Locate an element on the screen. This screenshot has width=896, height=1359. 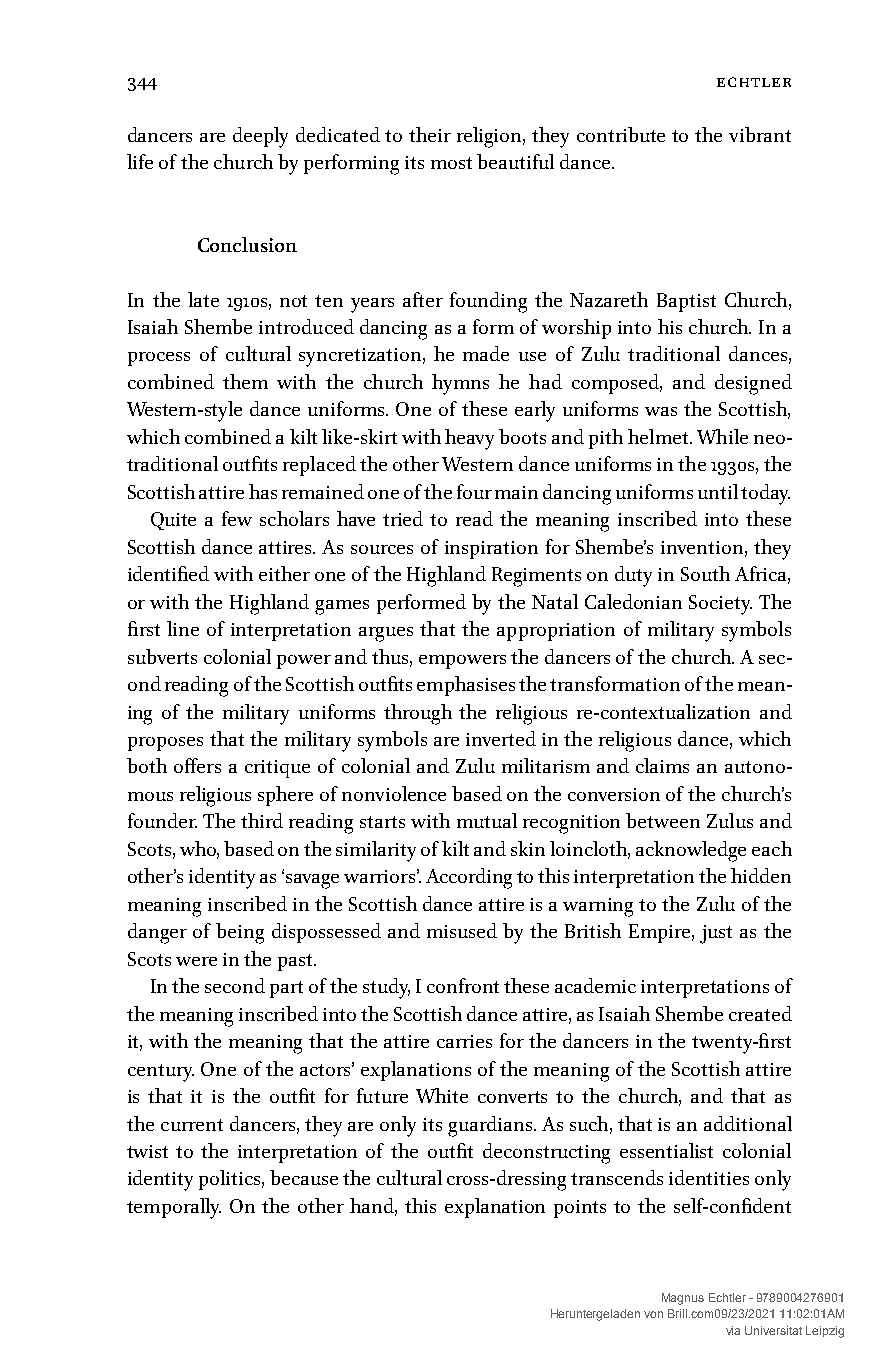
offers is located at coordinates (197, 765).
